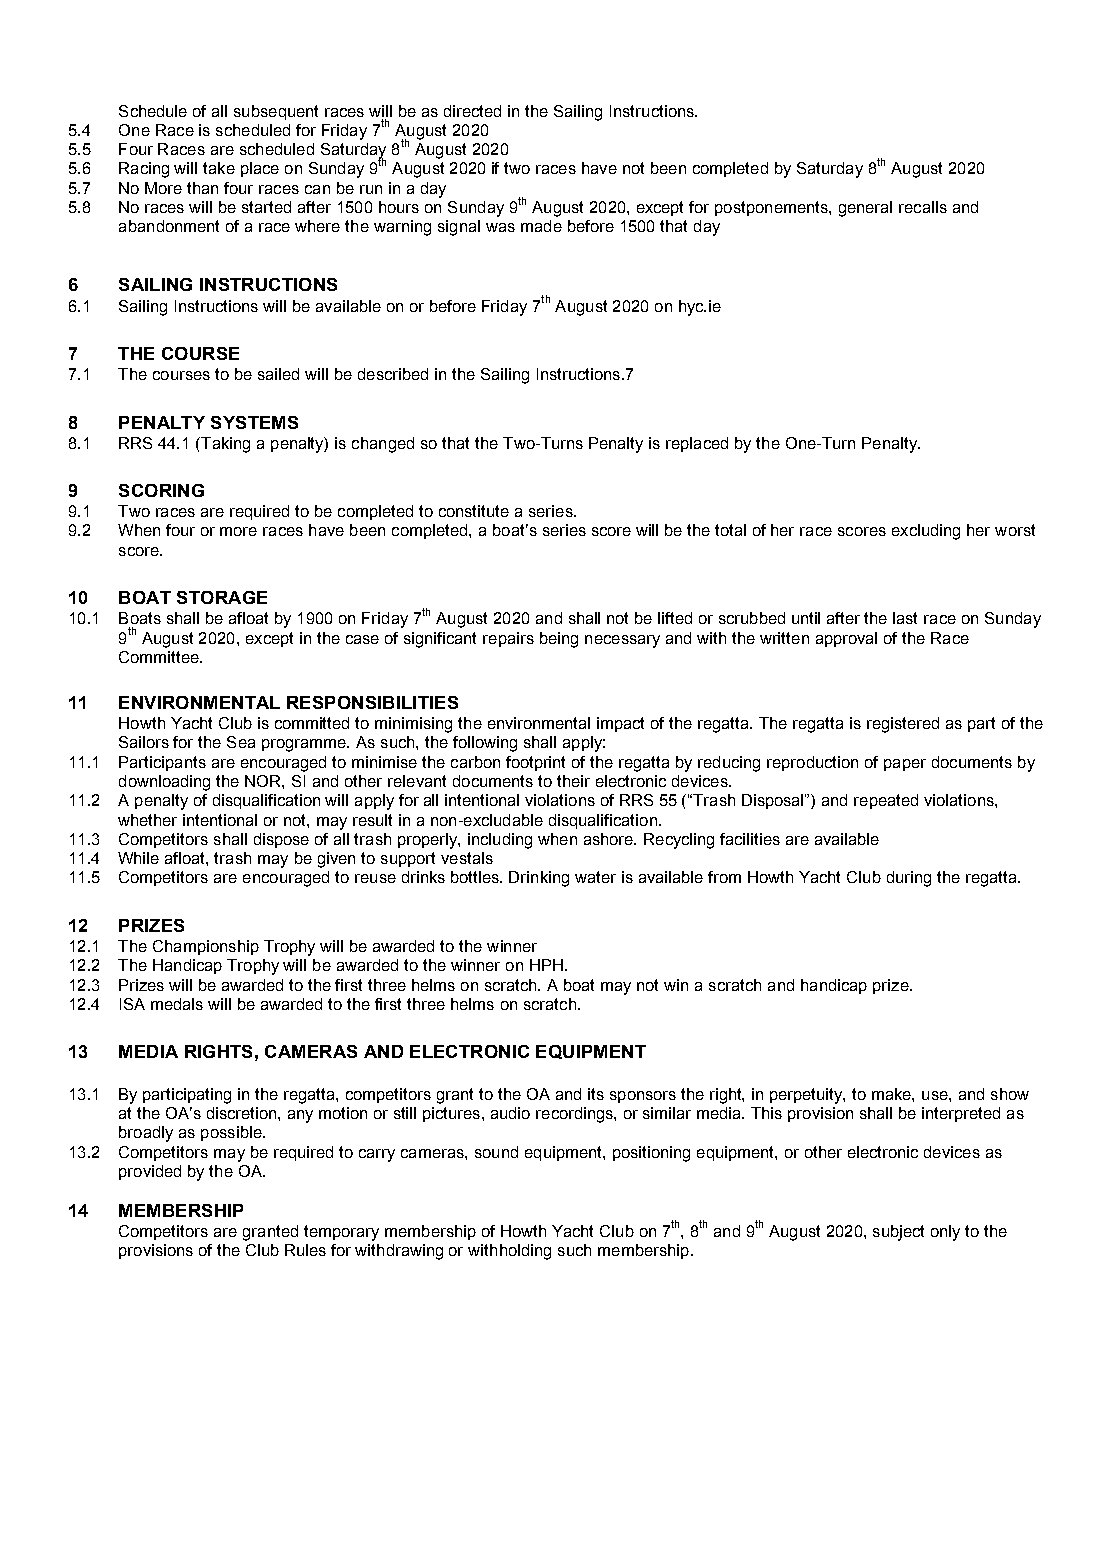  What do you see at coordinates (160, 657) in the screenshot?
I see `Committee` at bounding box center [160, 657].
